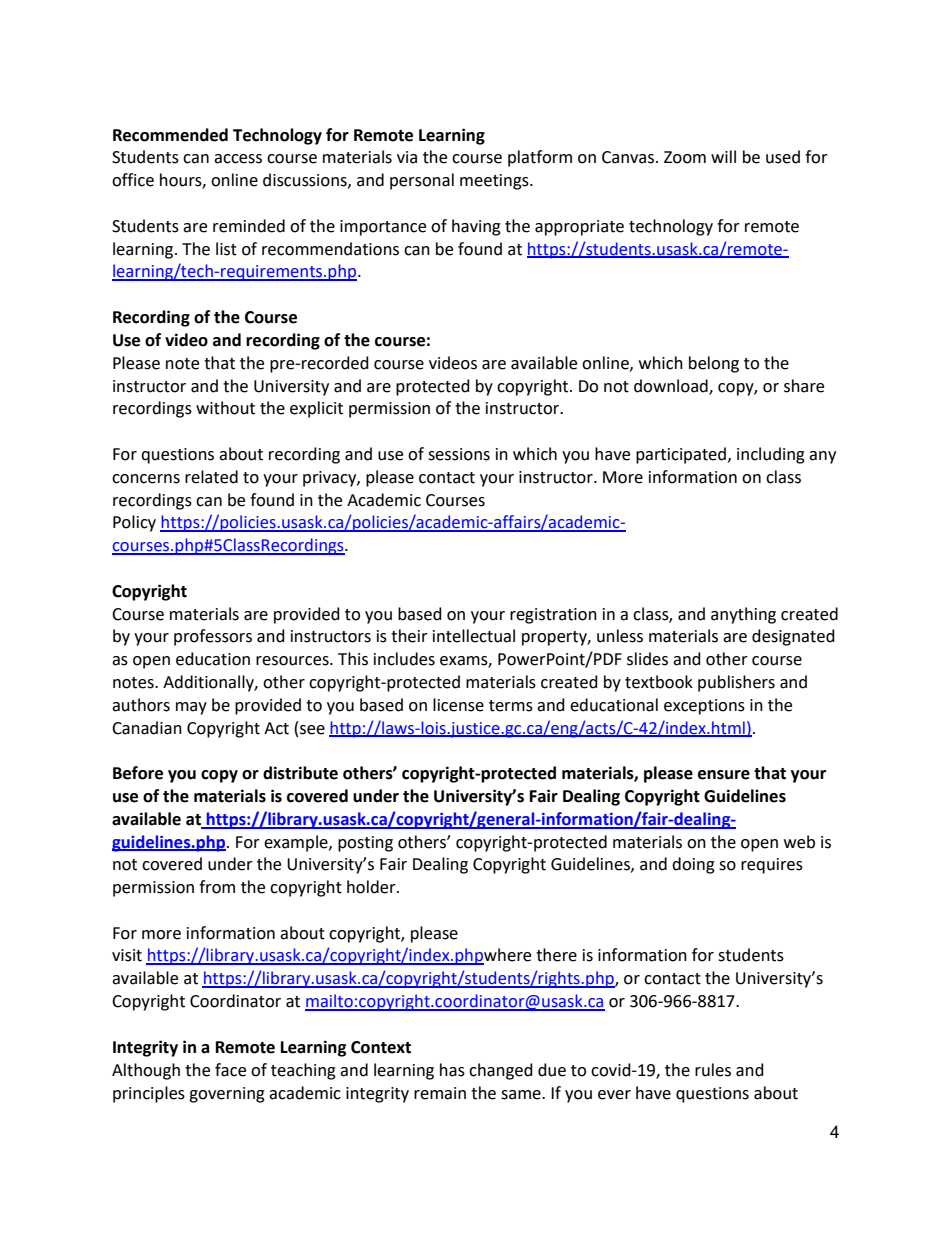 Image resolution: width=952 pixels, height=1233 pixels. What do you see at coordinates (213, 637) in the screenshot?
I see `professors` at bounding box center [213, 637].
